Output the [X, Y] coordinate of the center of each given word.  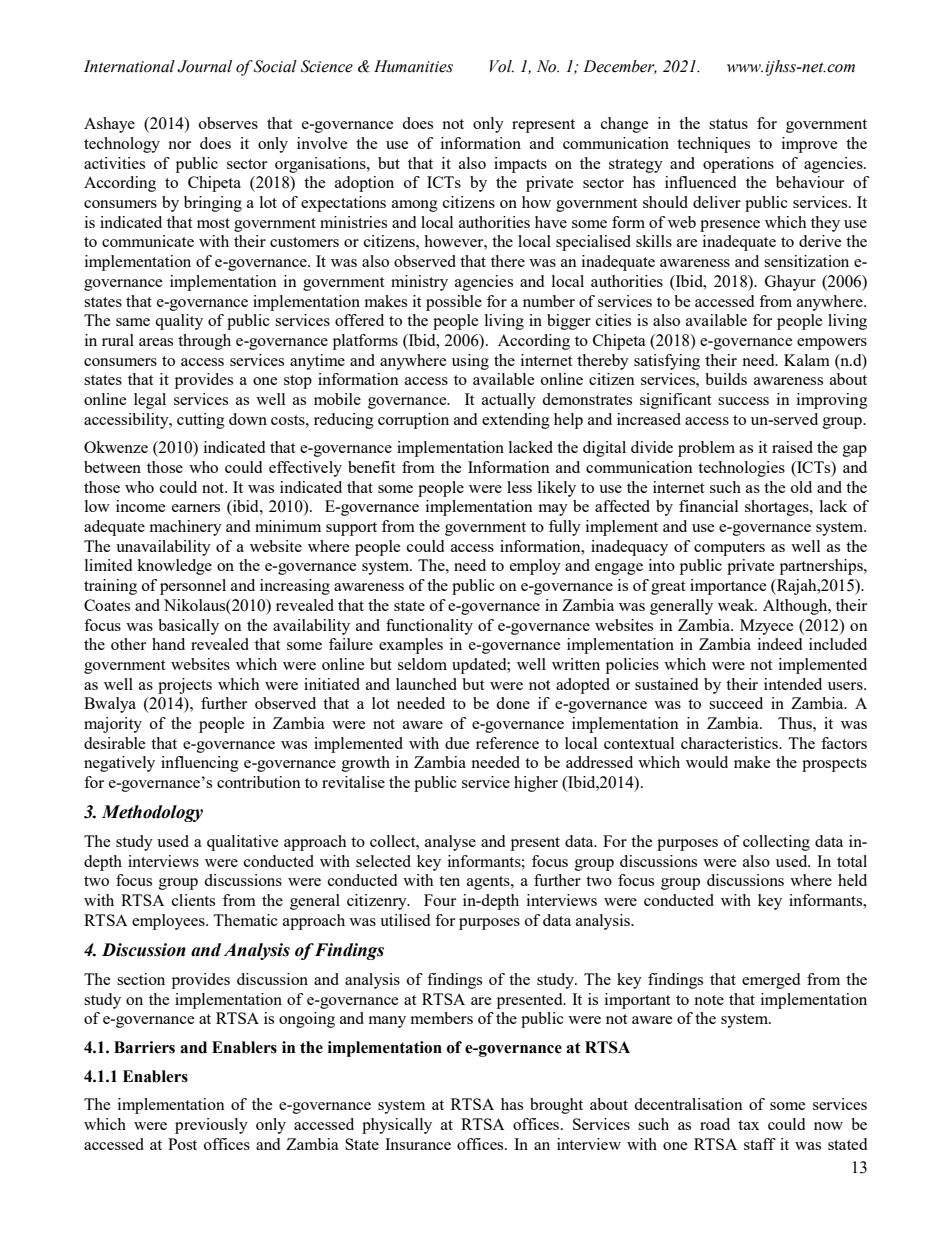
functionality [429, 627]
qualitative [242, 843]
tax [748, 1125]
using [470, 362]
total [852, 861]
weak [737, 605]
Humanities [413, 66]
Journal [204, 66]
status [728, 124]
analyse [450, 843]
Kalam [807, 360]
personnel [193, 587]
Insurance [418, 1144]
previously [211, 1126]
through [204, 342]
